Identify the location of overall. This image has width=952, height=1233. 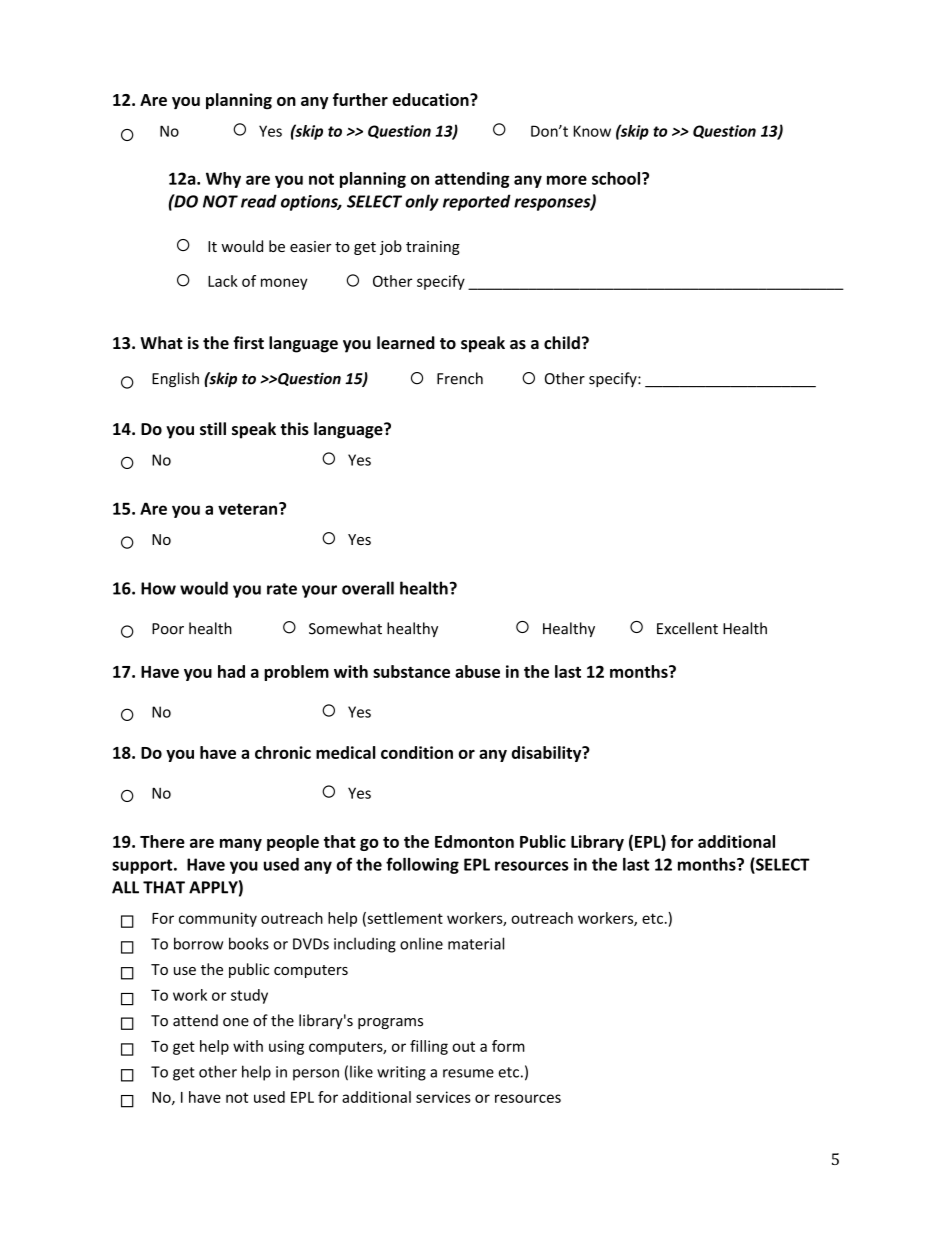
(368, 588).
